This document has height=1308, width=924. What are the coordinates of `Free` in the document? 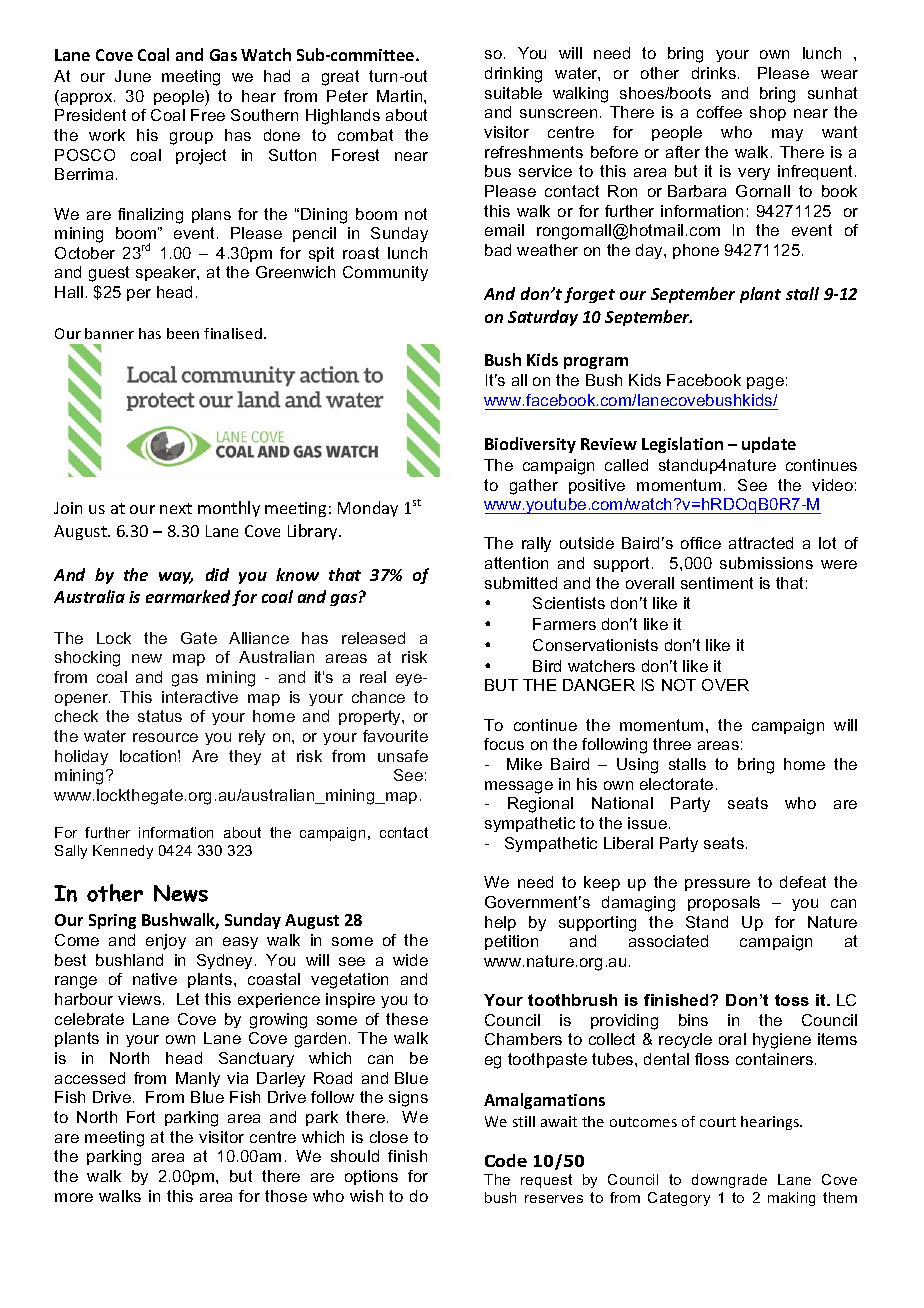 It's located at (208, 115).
